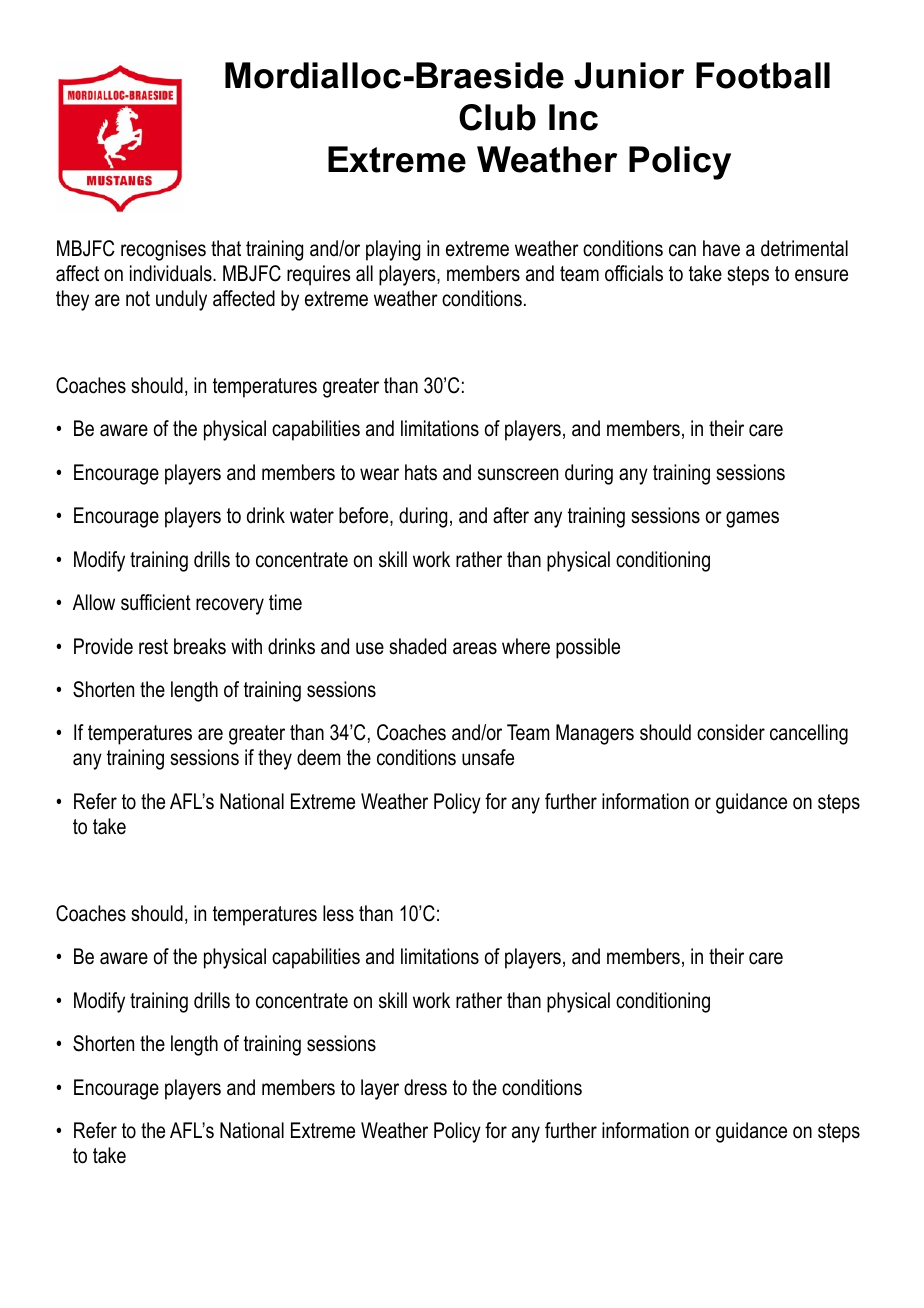  What do you see at coordinates (752, 519) in the page?
I see `games` at bounding box center [752, 519].
